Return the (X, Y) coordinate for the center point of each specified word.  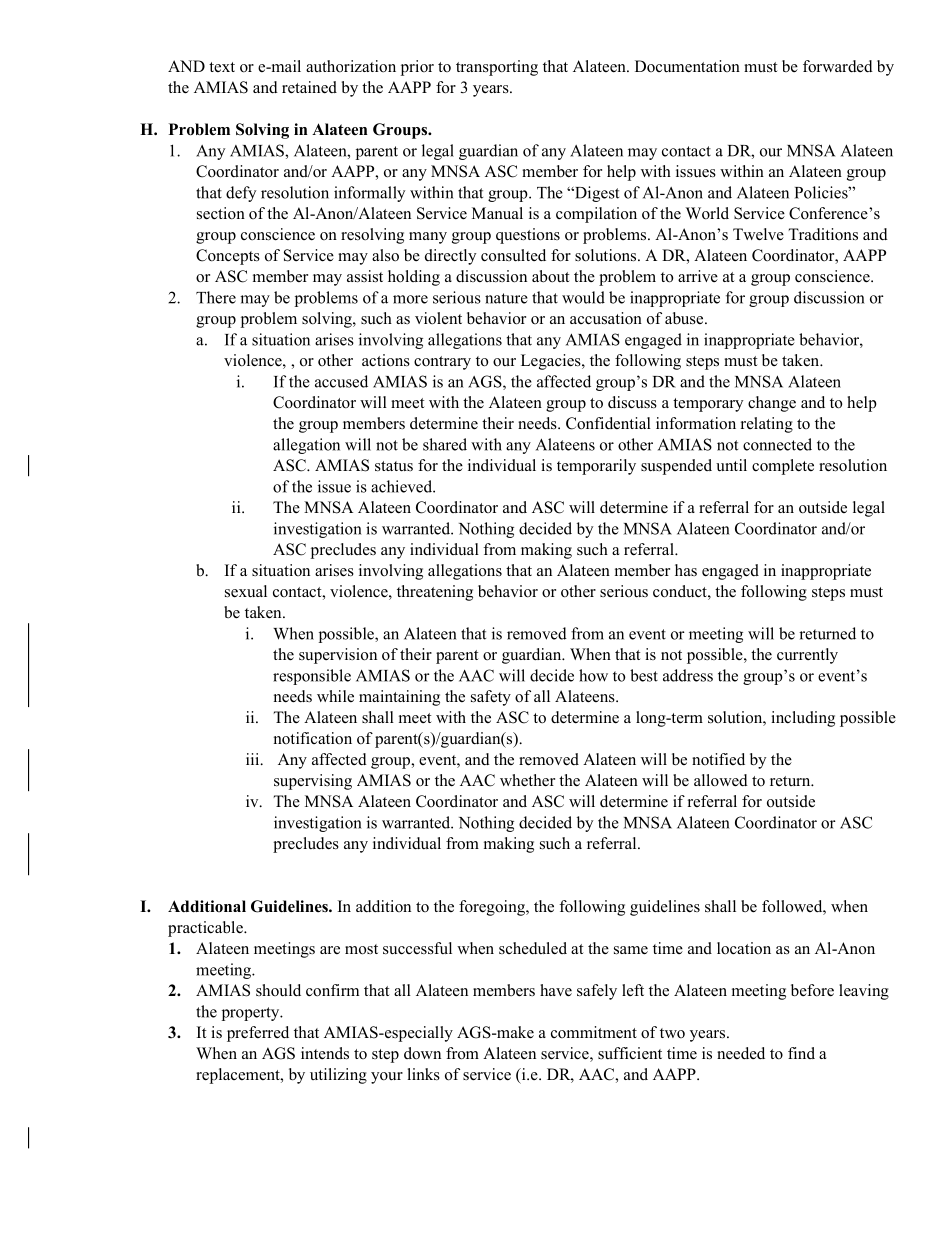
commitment (594, 1032)
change (772, 404)
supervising (313, 782)
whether (527, 780)
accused (341, 381)
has (686, 570)
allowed (721, 780)
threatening (435, 593)
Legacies (552, 362)
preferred (258, 1034)
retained (309, 87)
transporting (497, 68)
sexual (246, 591)
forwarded (838, 66)
